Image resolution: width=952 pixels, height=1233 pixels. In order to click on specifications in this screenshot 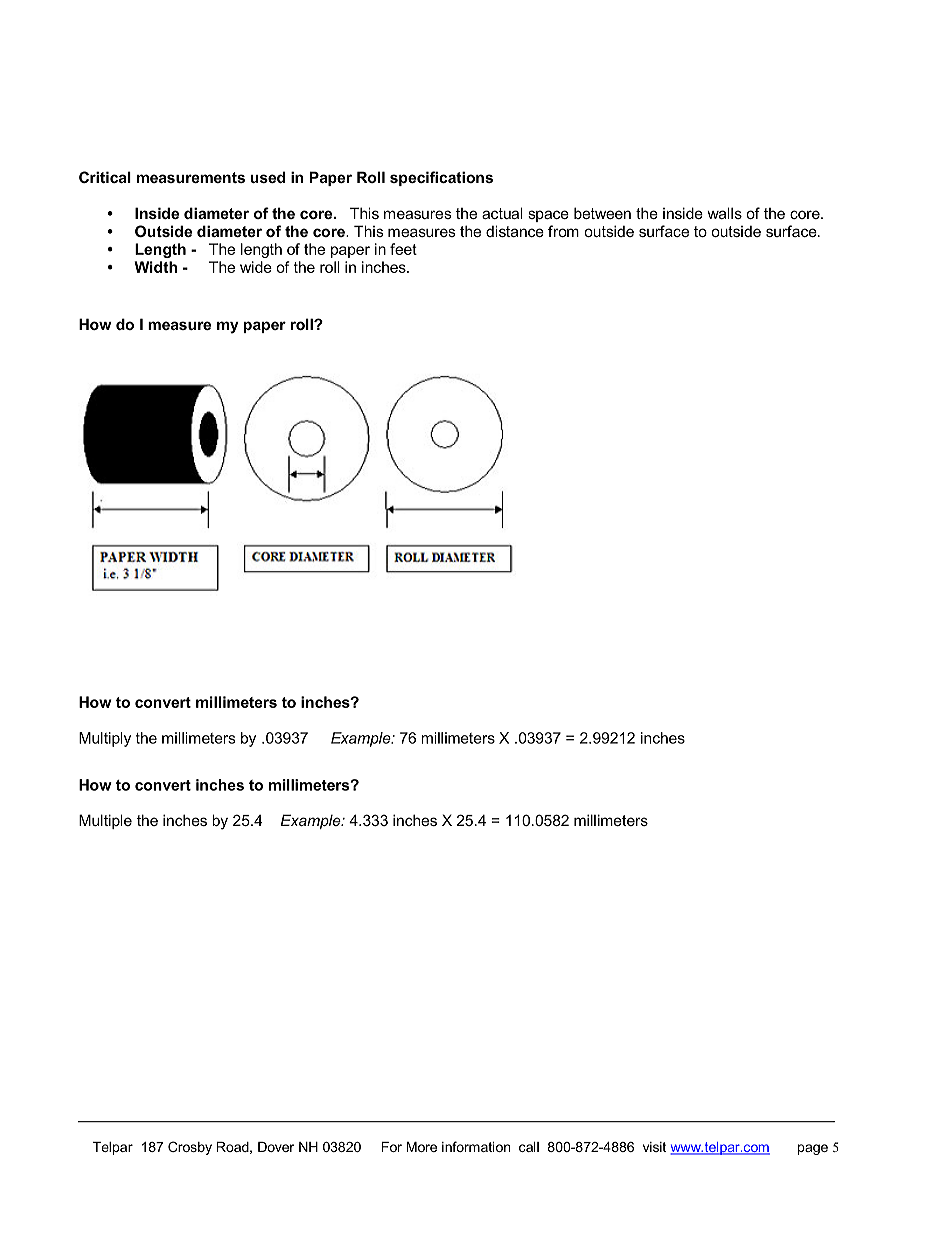, I will do `click(441, 178)`.
